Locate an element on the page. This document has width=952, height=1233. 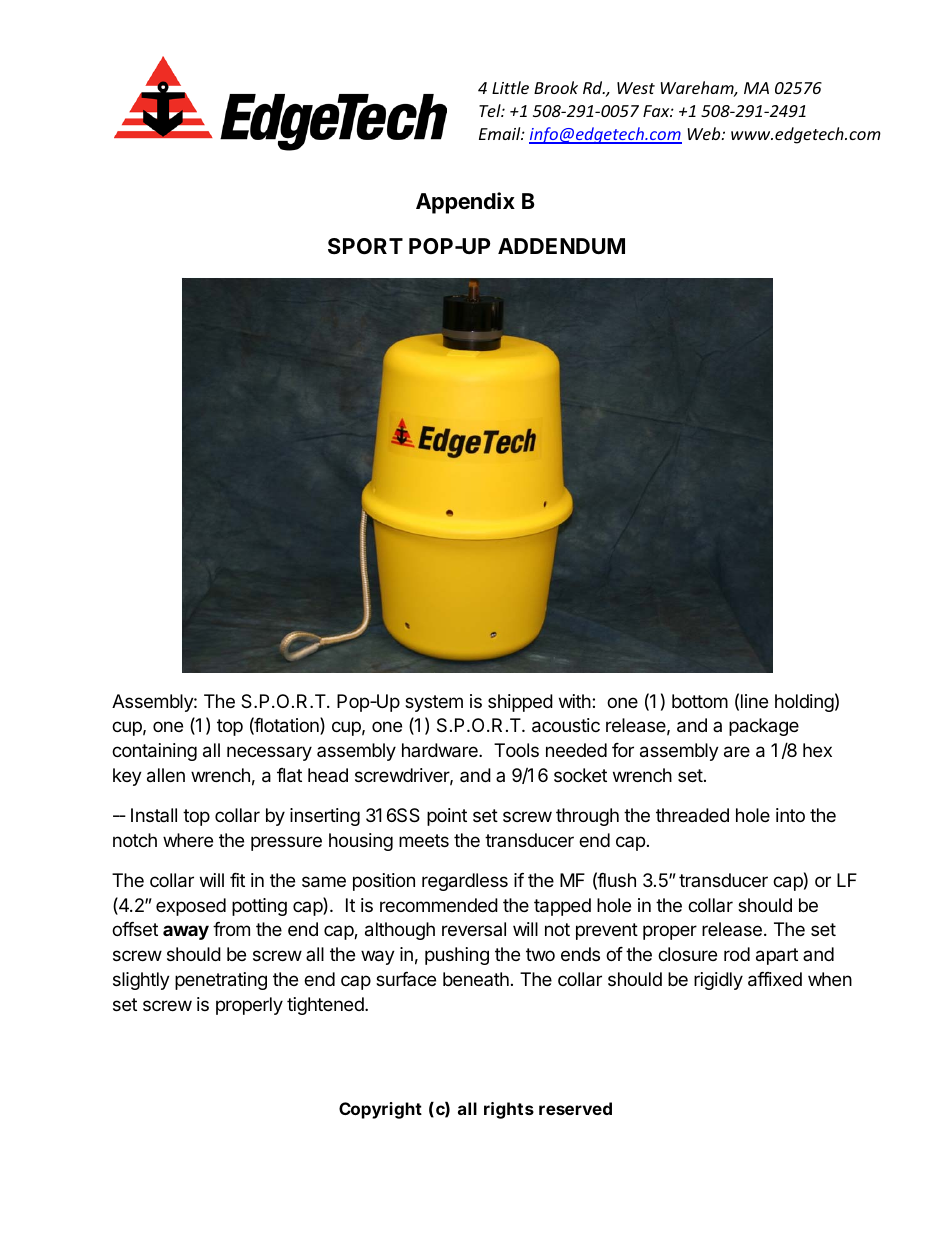
bottom is located at coordinates (700, 701).
